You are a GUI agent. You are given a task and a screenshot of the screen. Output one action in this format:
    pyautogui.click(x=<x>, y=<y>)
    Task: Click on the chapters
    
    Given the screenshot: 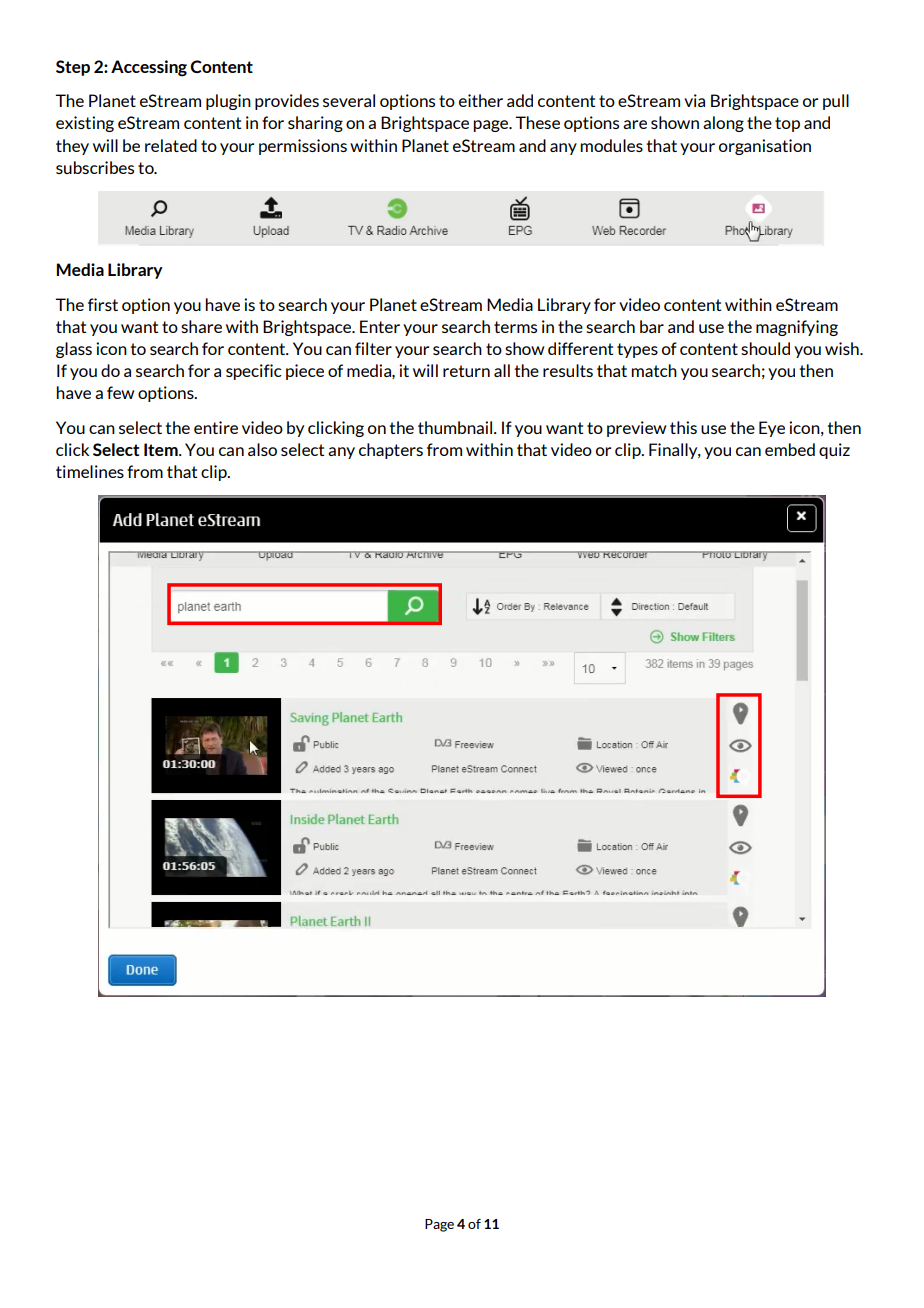 What is the action you would take?
    pyautogui.click(x=391, y=451)
